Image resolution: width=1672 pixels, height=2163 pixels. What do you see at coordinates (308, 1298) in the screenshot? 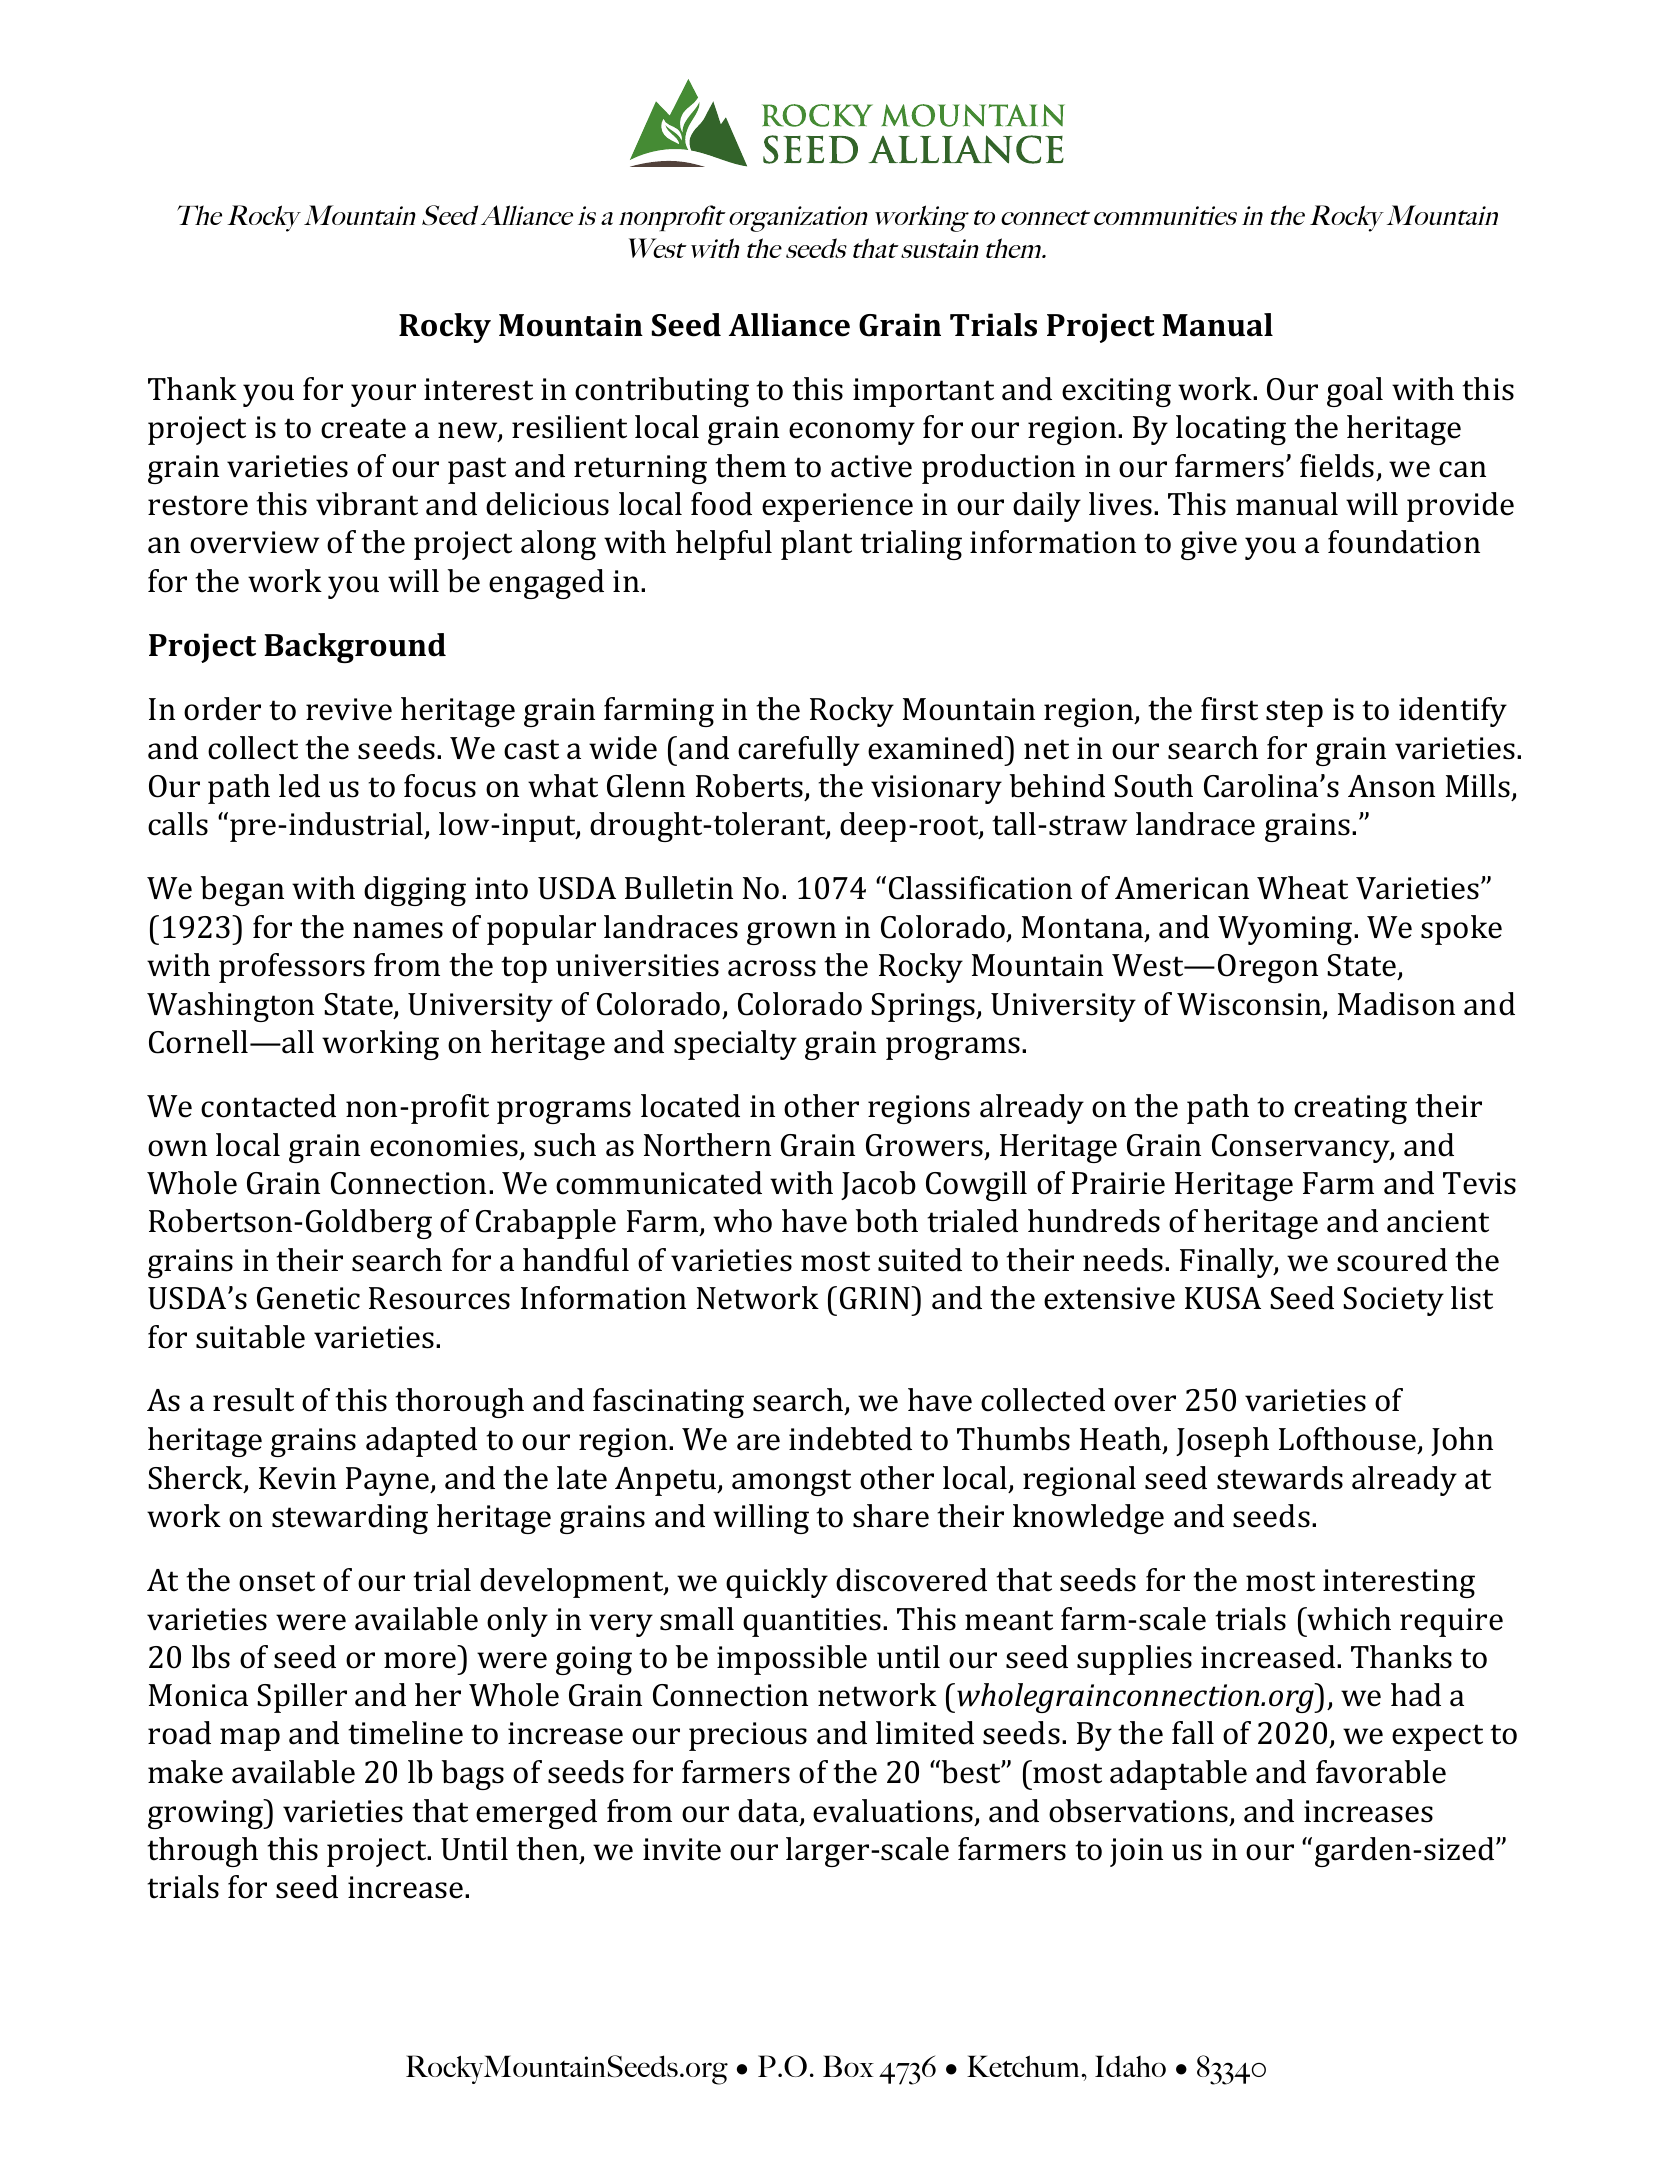
I see `Genetic` at bounding box center [308, 1298].
